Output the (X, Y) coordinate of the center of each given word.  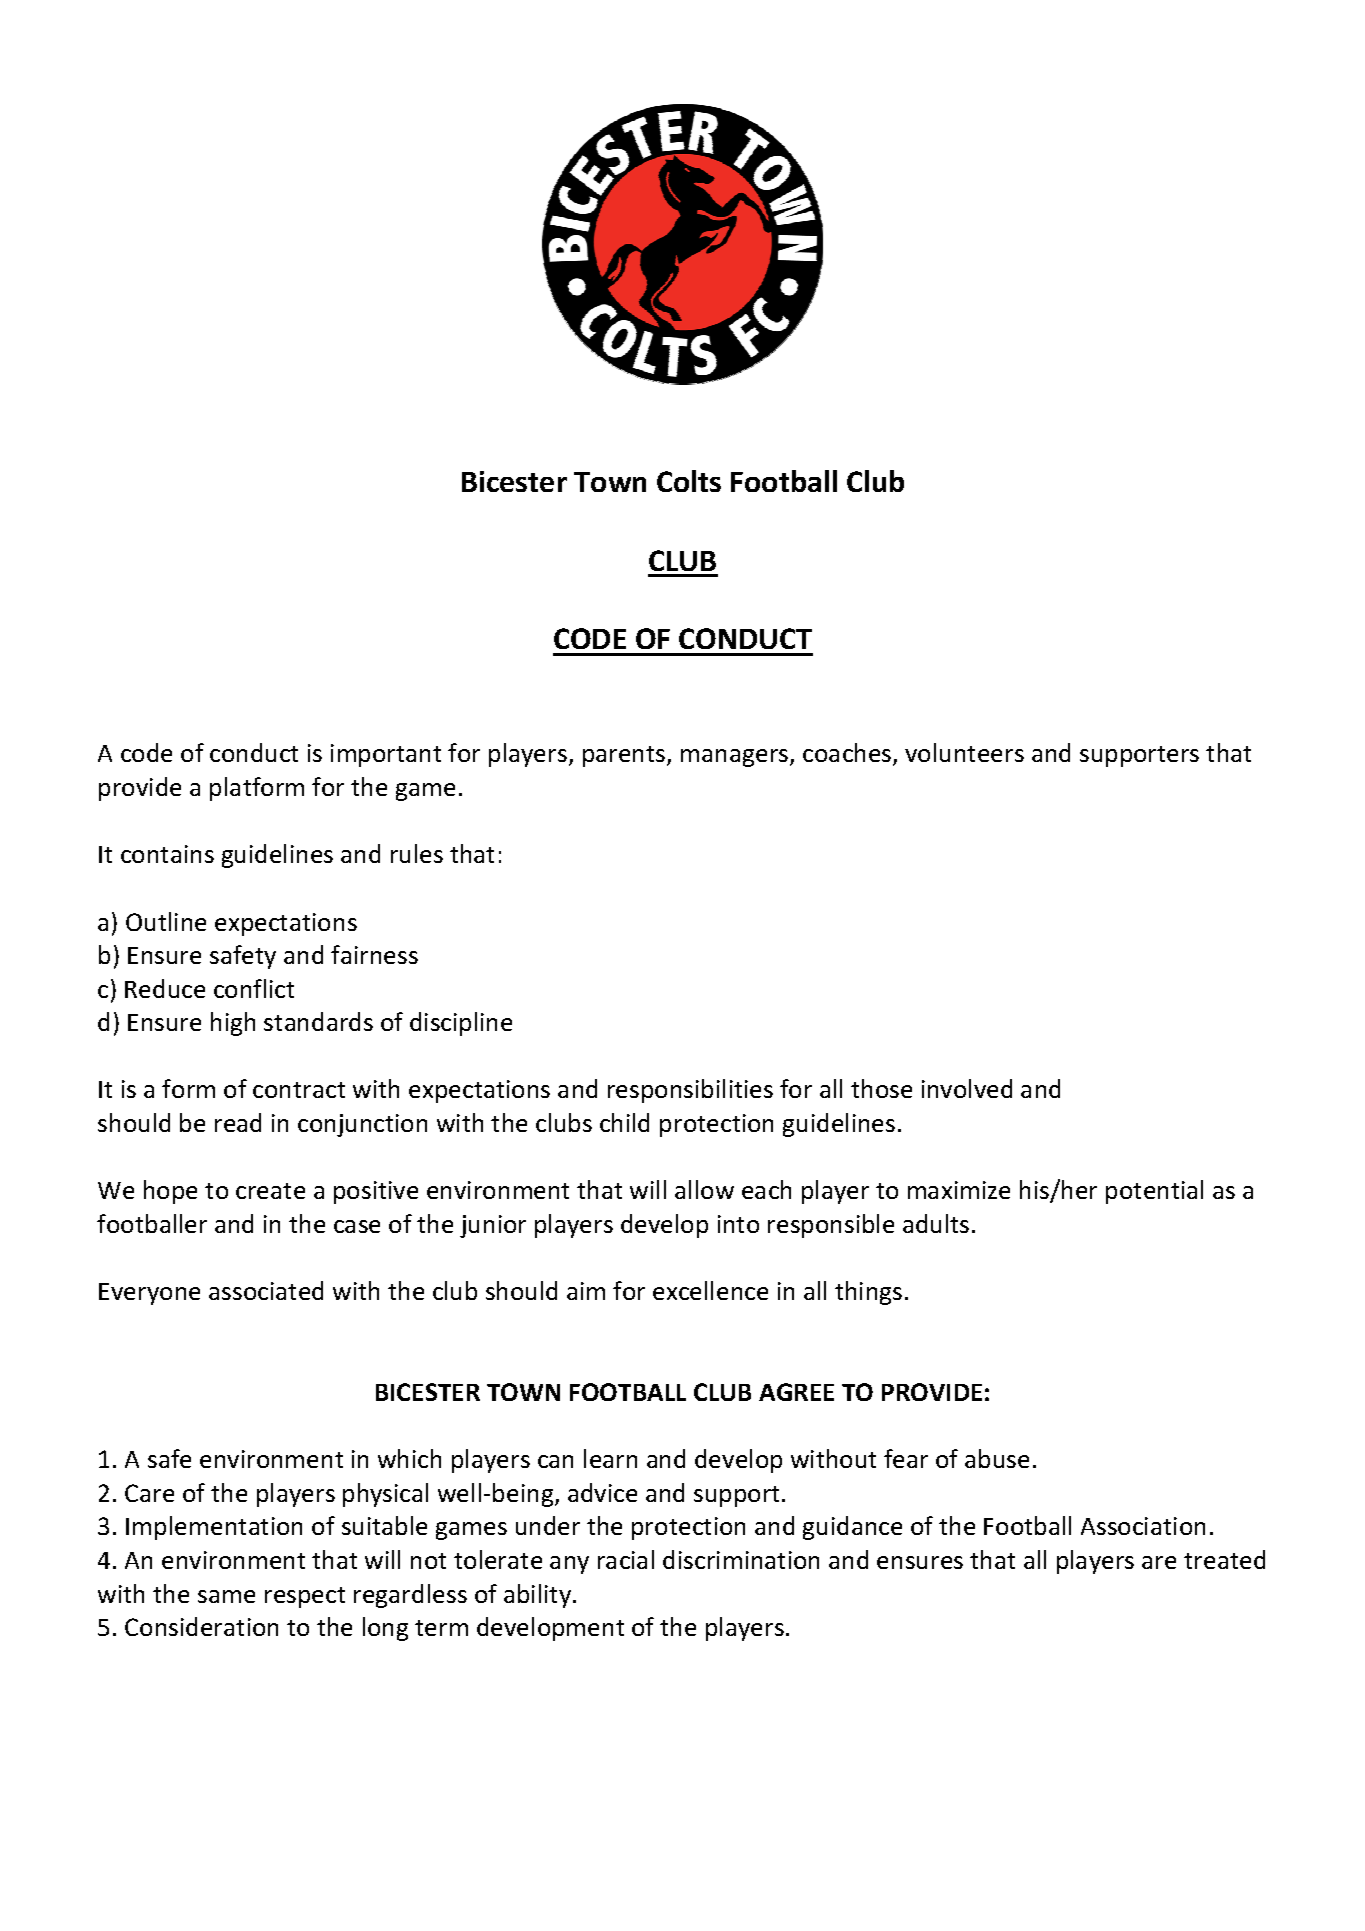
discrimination (741, 1559)
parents (625, 756)
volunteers (964, 752)
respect (305, 1597)
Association (1143, 1526)
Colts (689, 481)
